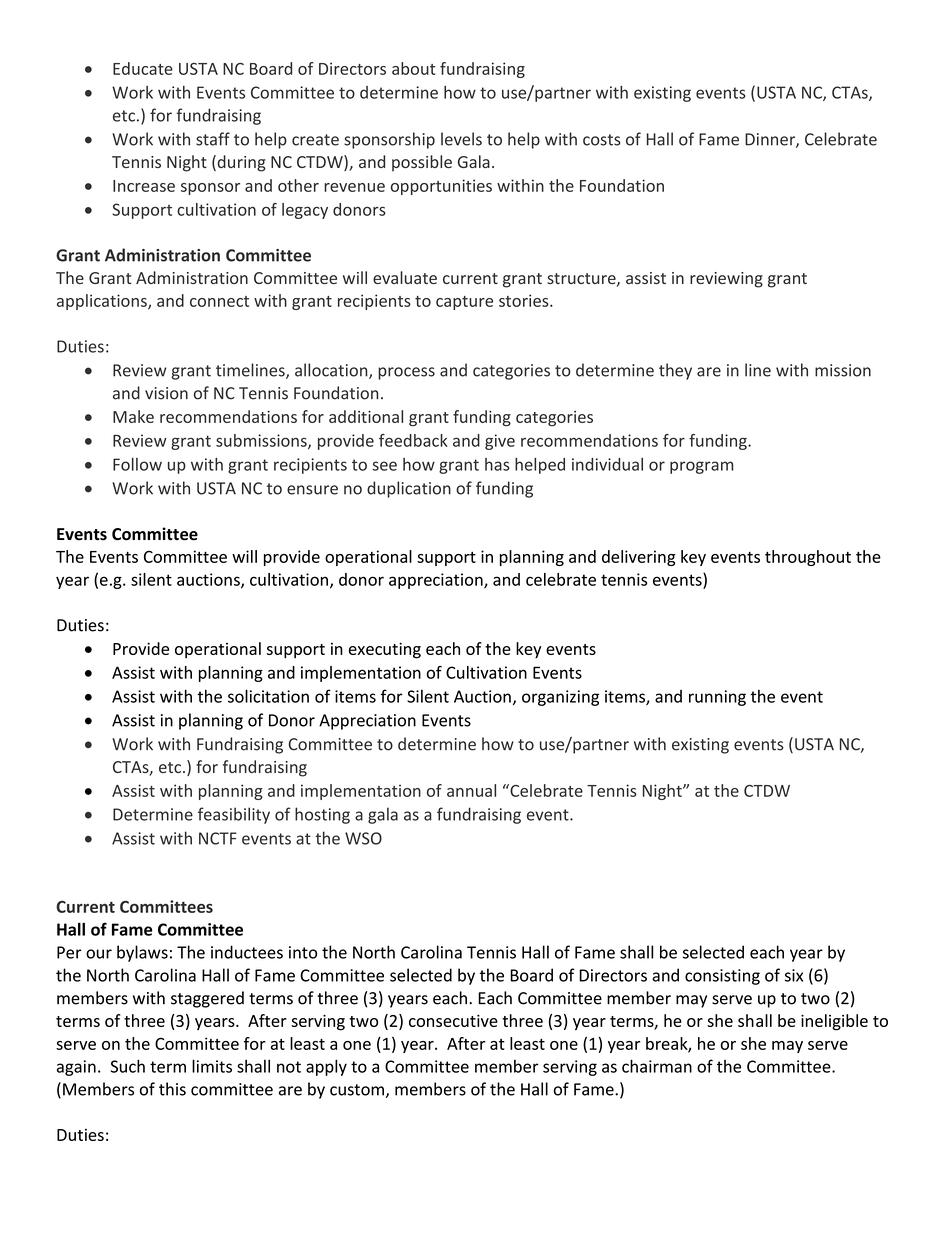 This screenshot has height=1233, width=952. What do you see at coordinates (808, 558) in the screenshot?
I see `throughout` at bounding box center [808, 558].
